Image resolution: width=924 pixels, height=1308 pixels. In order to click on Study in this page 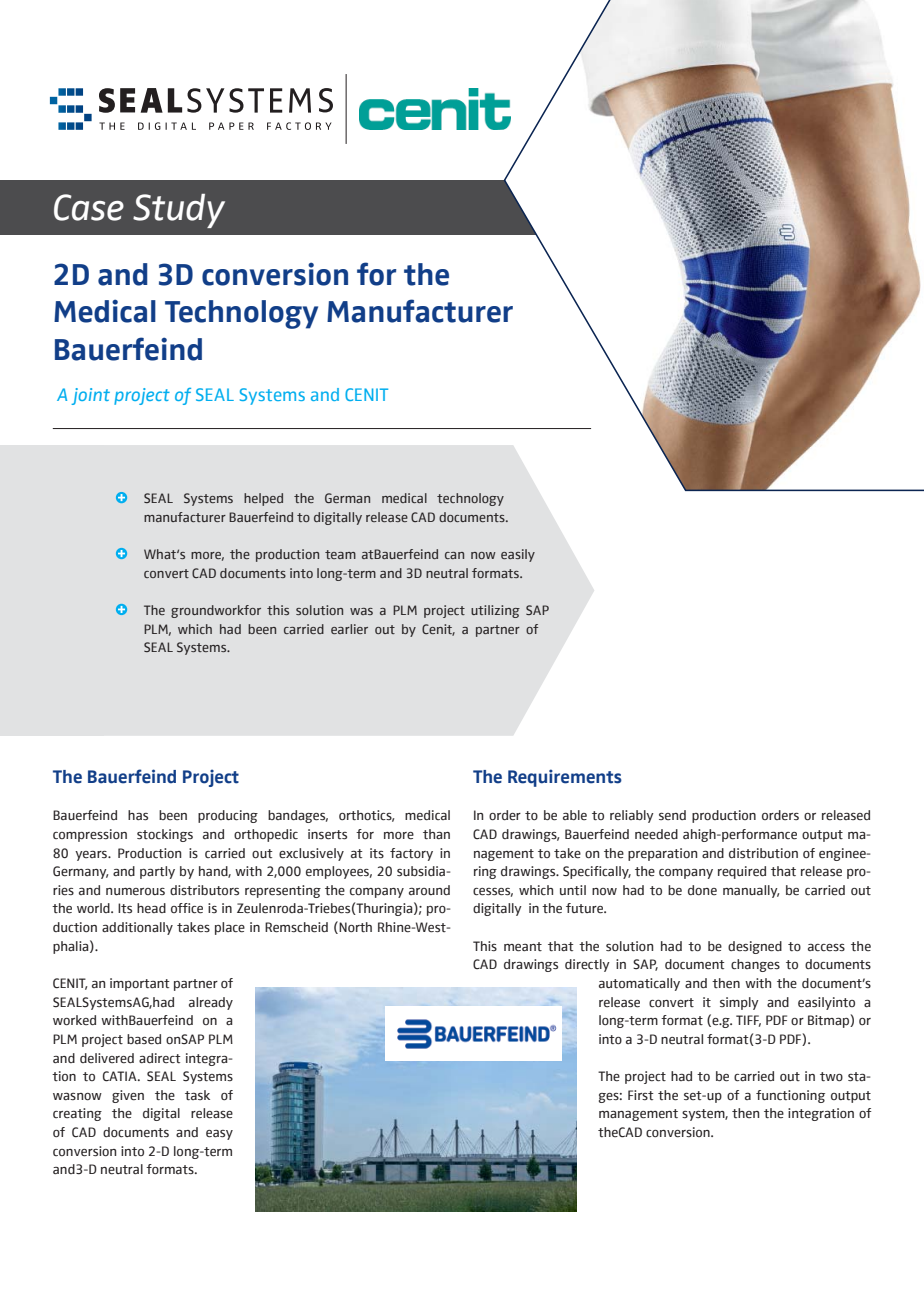, I will do `click(179, 211)`.
